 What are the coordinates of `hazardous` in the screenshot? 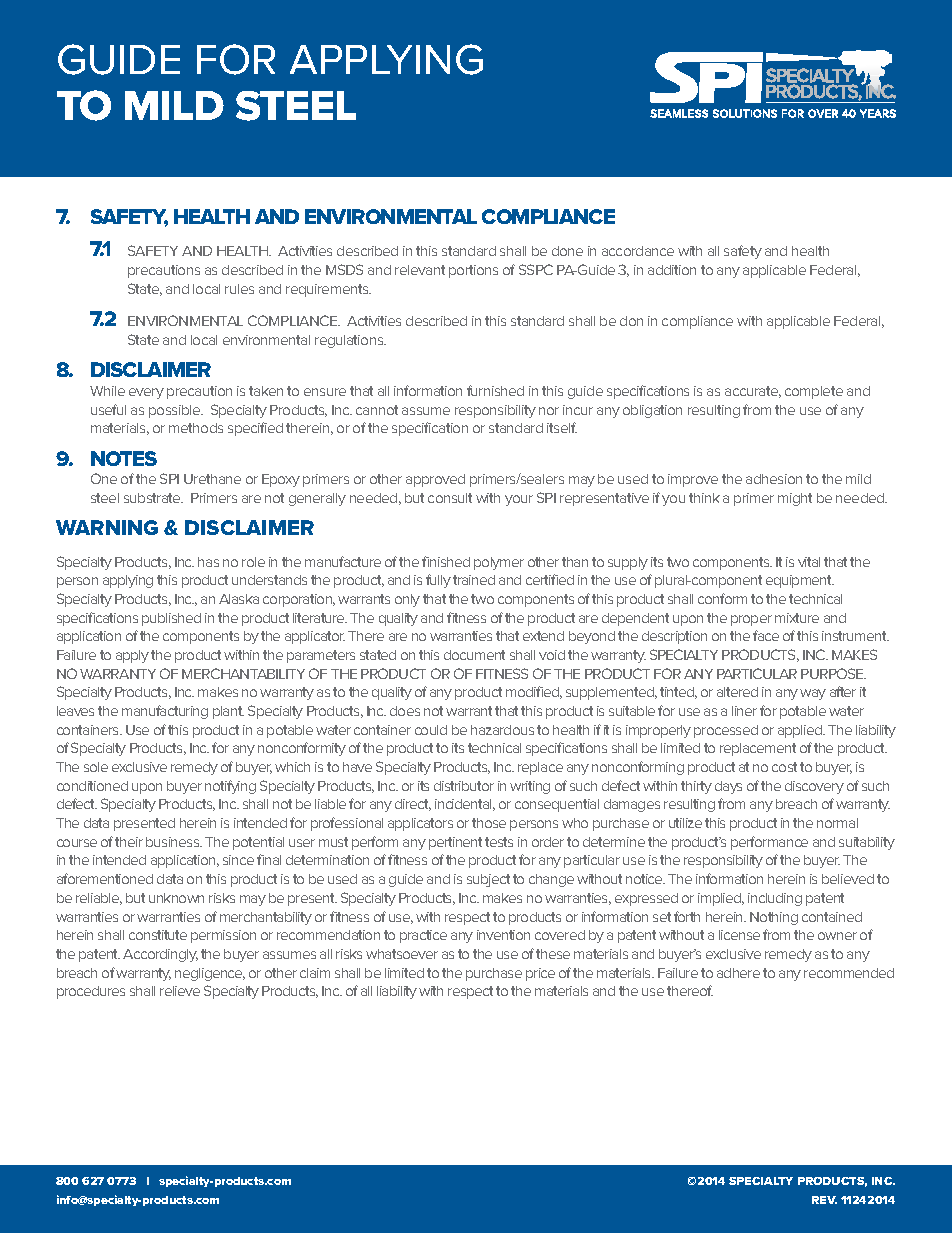 It's located at (502, 730).
